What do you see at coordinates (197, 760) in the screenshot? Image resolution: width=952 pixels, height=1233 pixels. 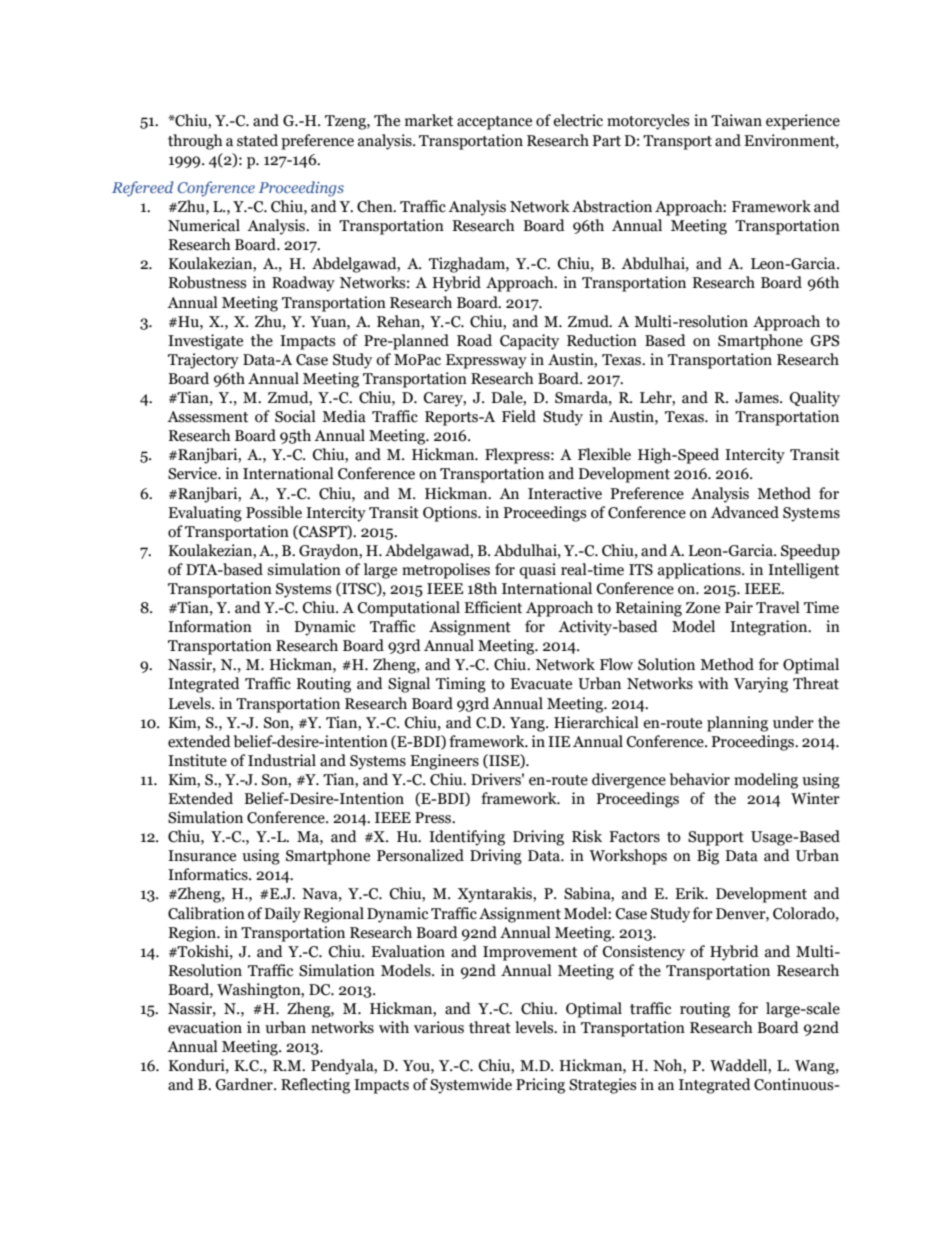 I see `Institute` at bounding box center [197, 760].
